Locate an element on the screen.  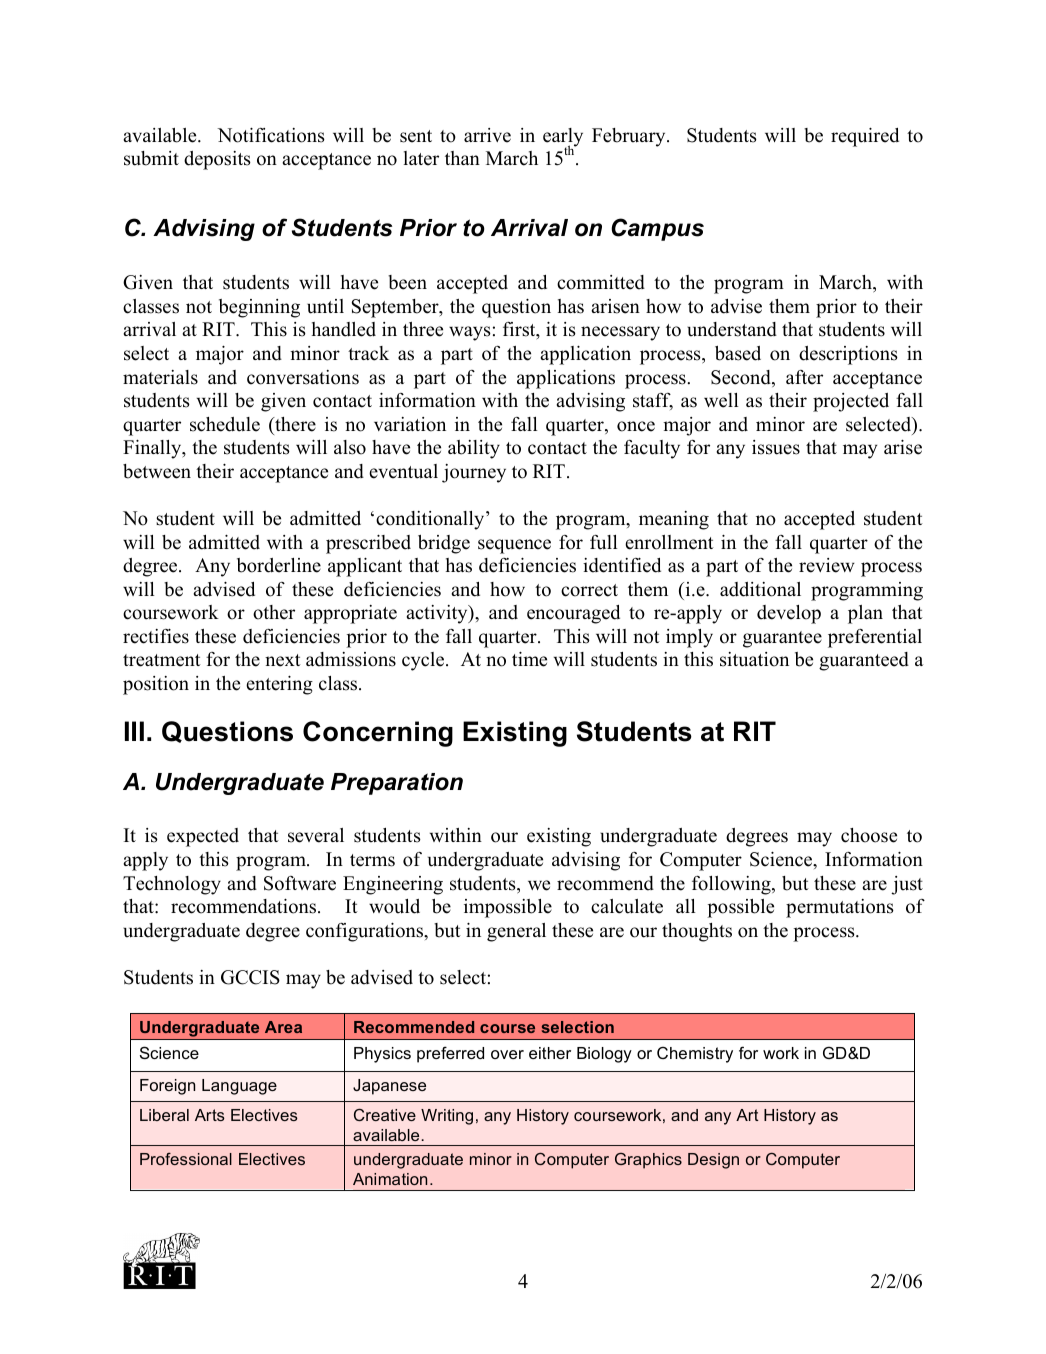
borderline is located at coordinates (279, 565).
